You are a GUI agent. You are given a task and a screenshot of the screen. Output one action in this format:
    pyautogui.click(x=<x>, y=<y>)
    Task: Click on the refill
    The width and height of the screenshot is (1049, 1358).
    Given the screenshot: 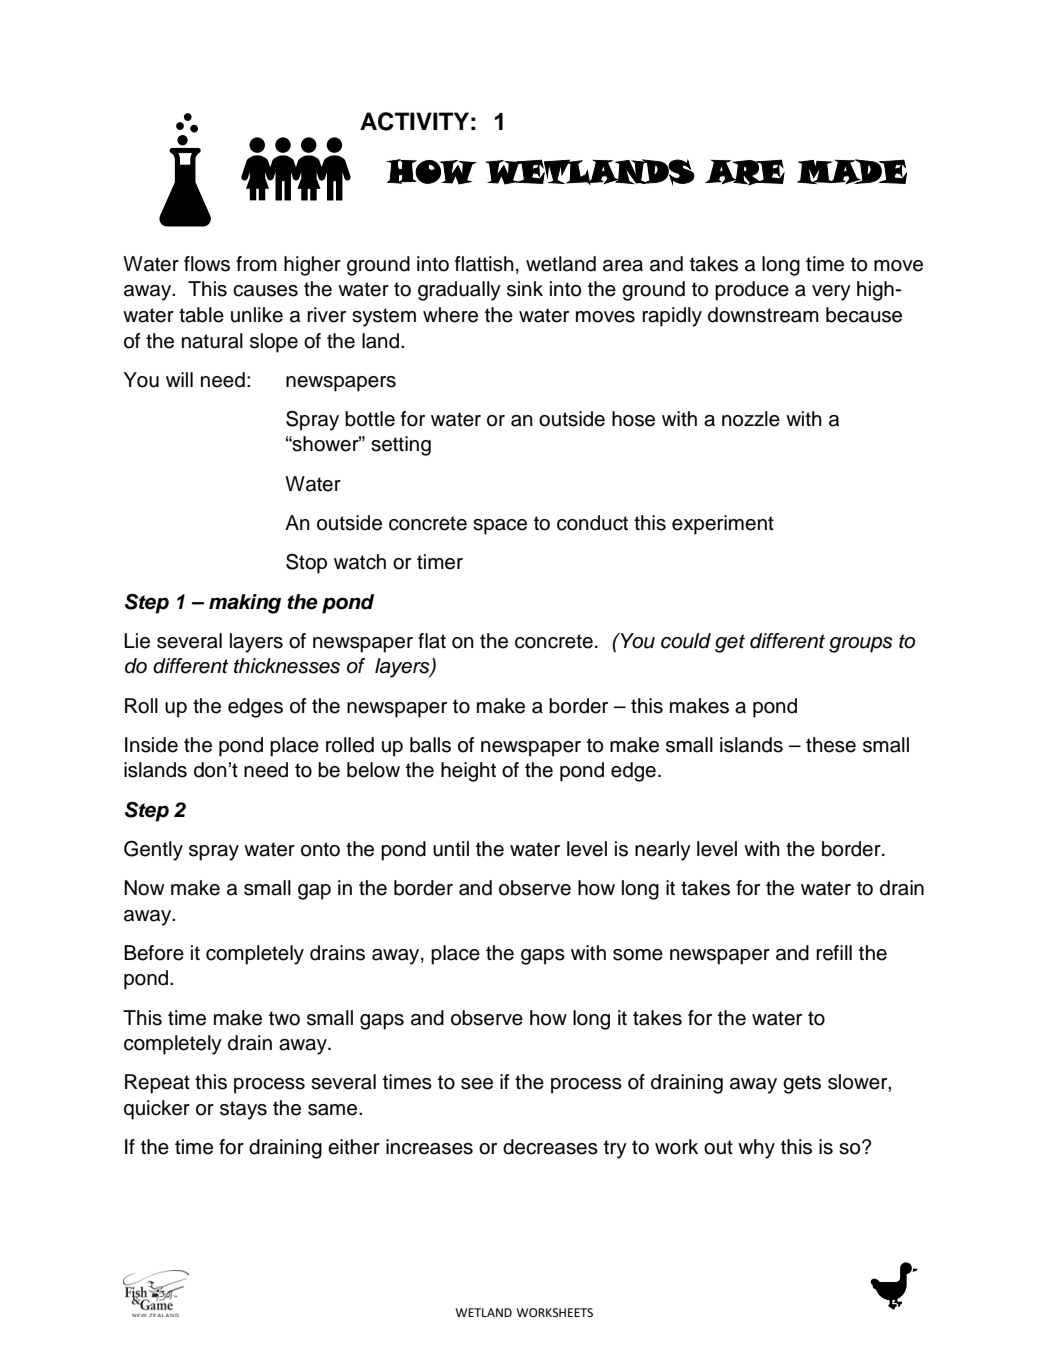 What is the action you would take?
    pyautogui.click(x=834, y=953)
